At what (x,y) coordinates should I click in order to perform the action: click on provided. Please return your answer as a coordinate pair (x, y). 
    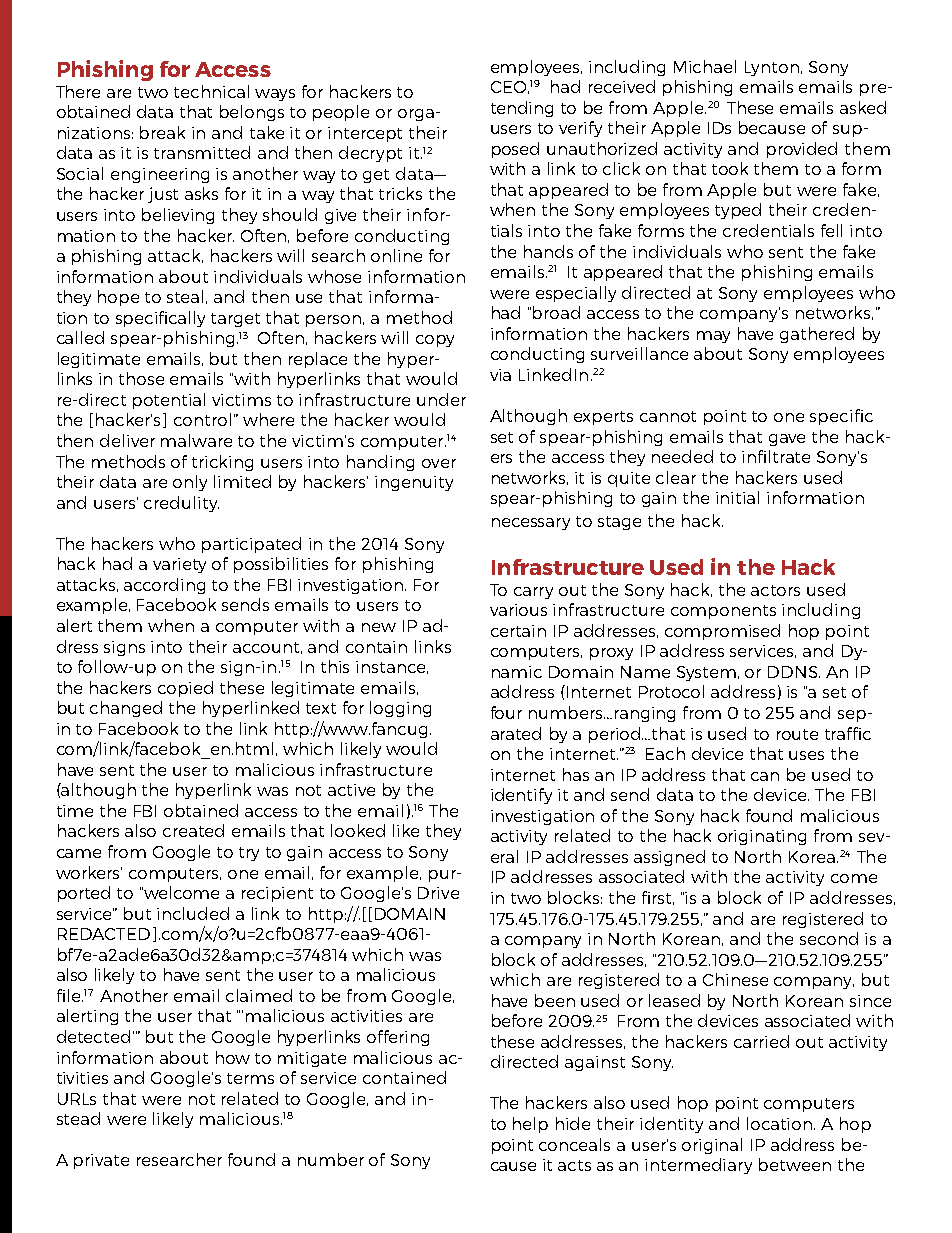
    Looking at the image, I should click on (802, 150).
